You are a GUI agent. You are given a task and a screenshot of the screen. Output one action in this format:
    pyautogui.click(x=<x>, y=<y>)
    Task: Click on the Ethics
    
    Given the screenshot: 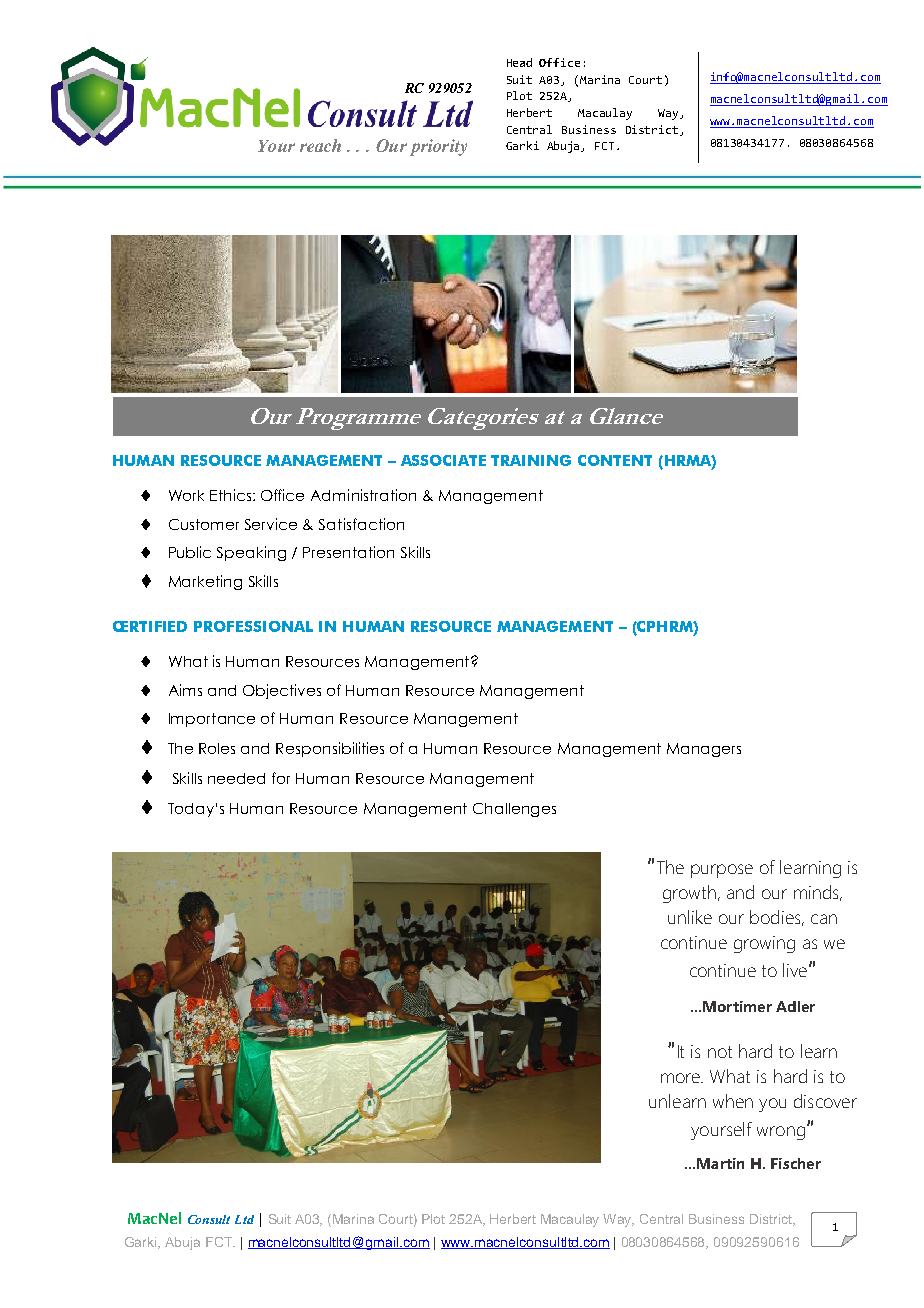 What is the action you would take?
    pyautogui.click(x=232, y=495)
